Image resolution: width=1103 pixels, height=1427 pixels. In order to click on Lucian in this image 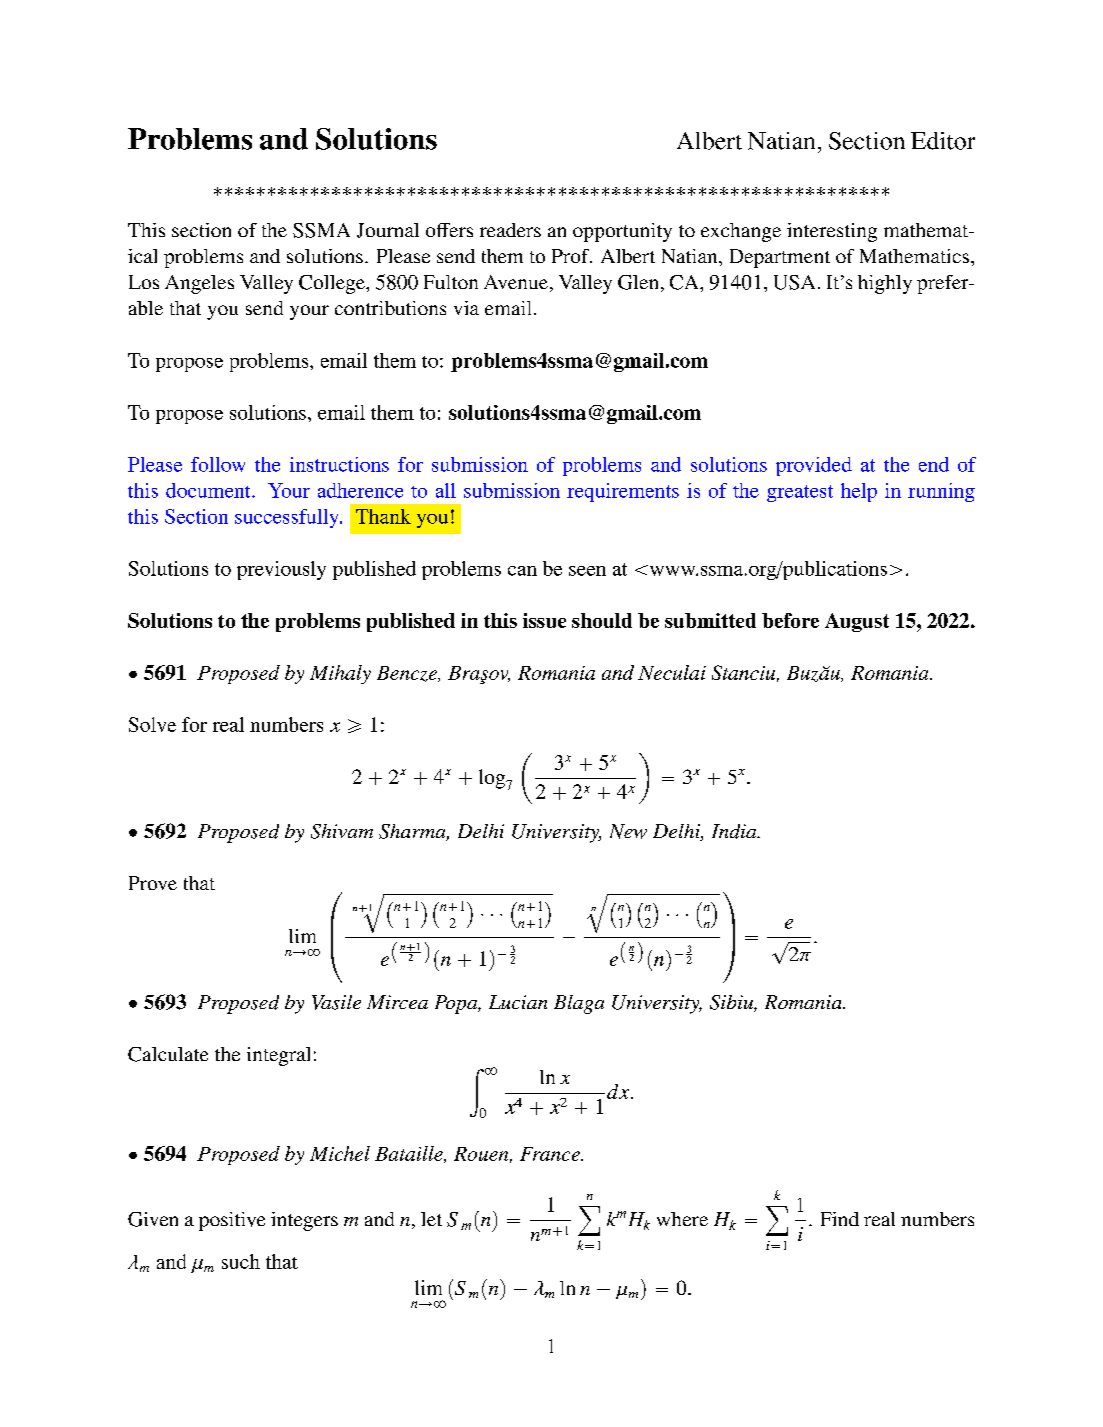, I will do `click(518, 1002)`.
